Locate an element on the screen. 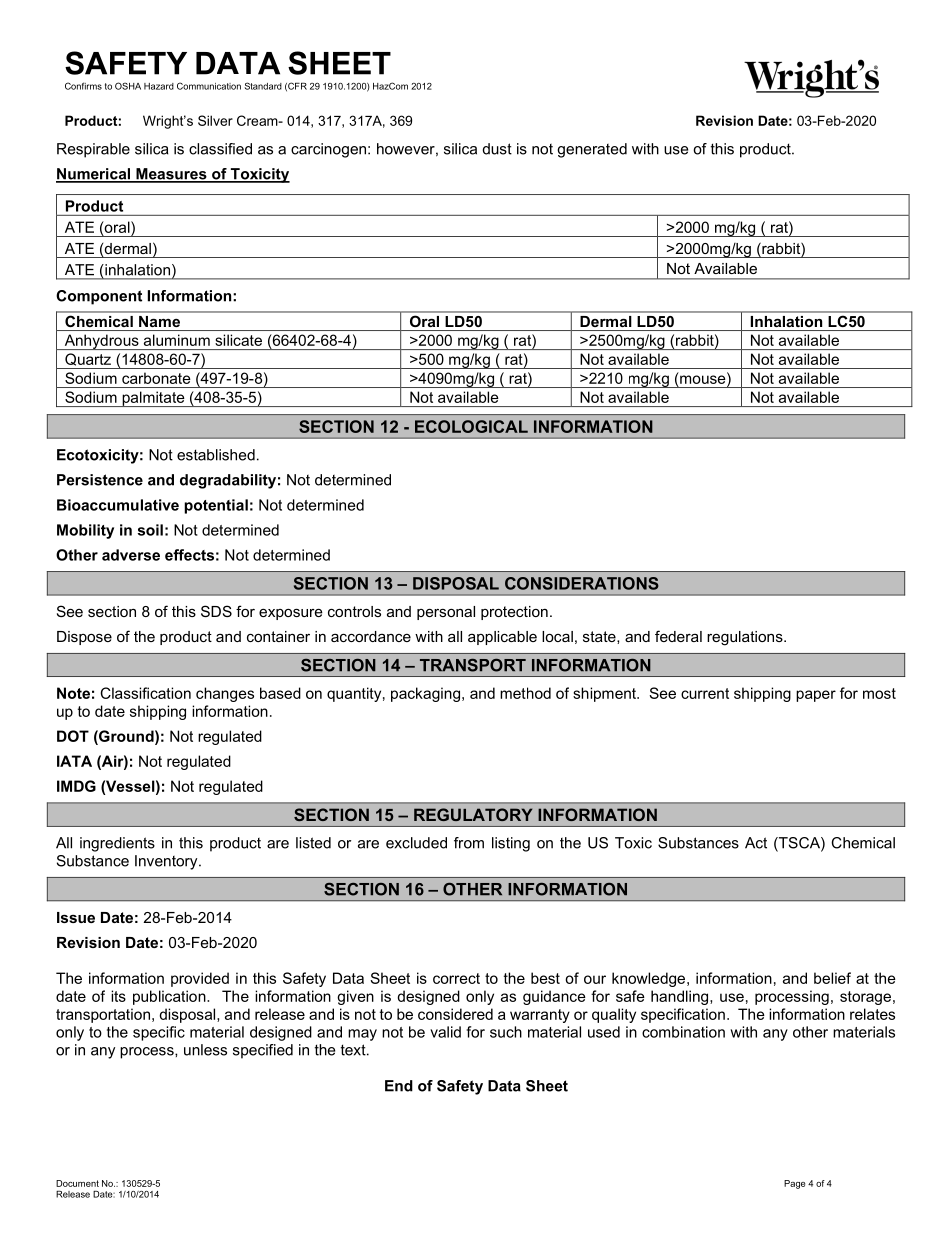  belief is located at coordinates (832, 978).
